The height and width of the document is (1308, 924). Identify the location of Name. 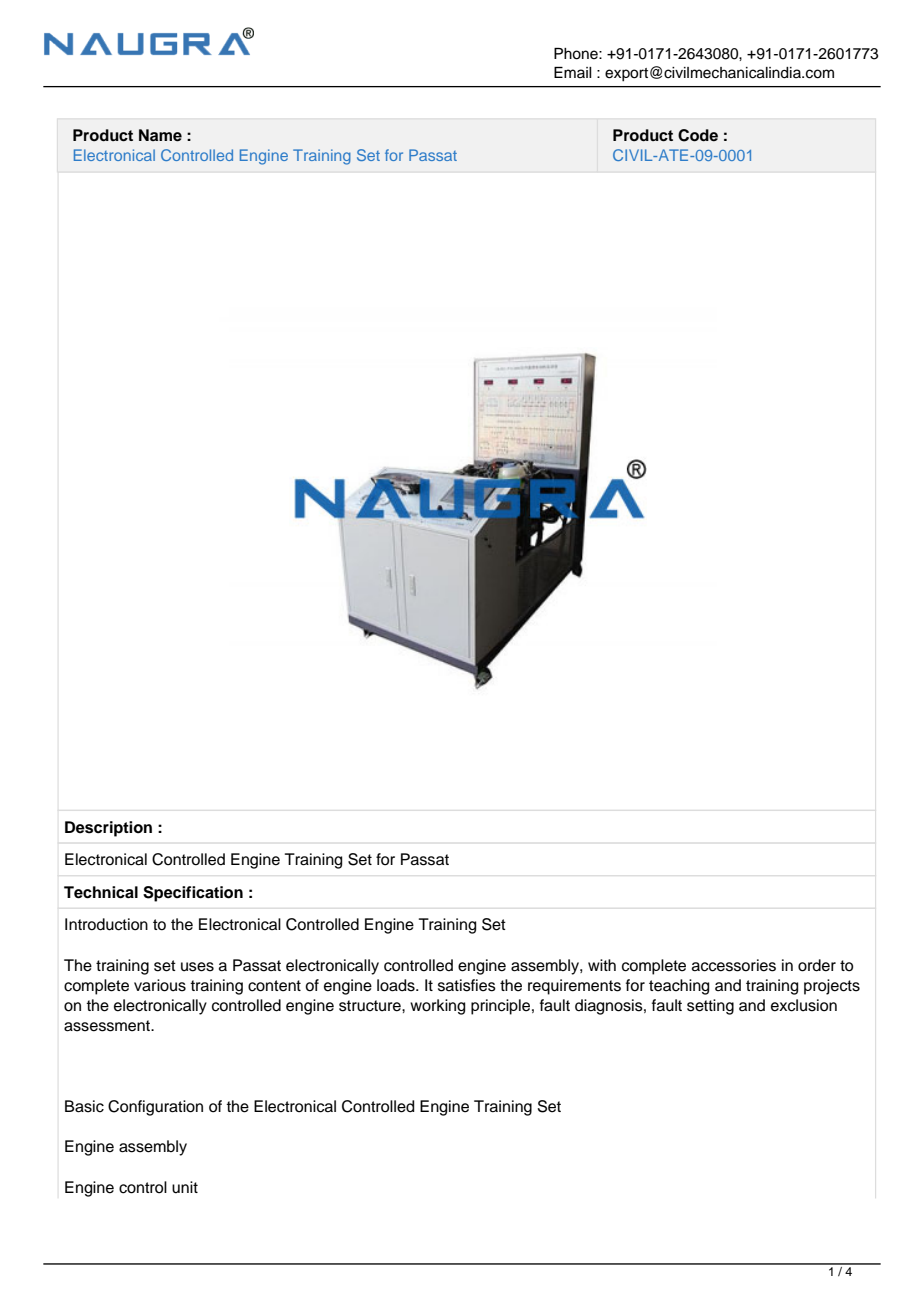
(160, 135).
